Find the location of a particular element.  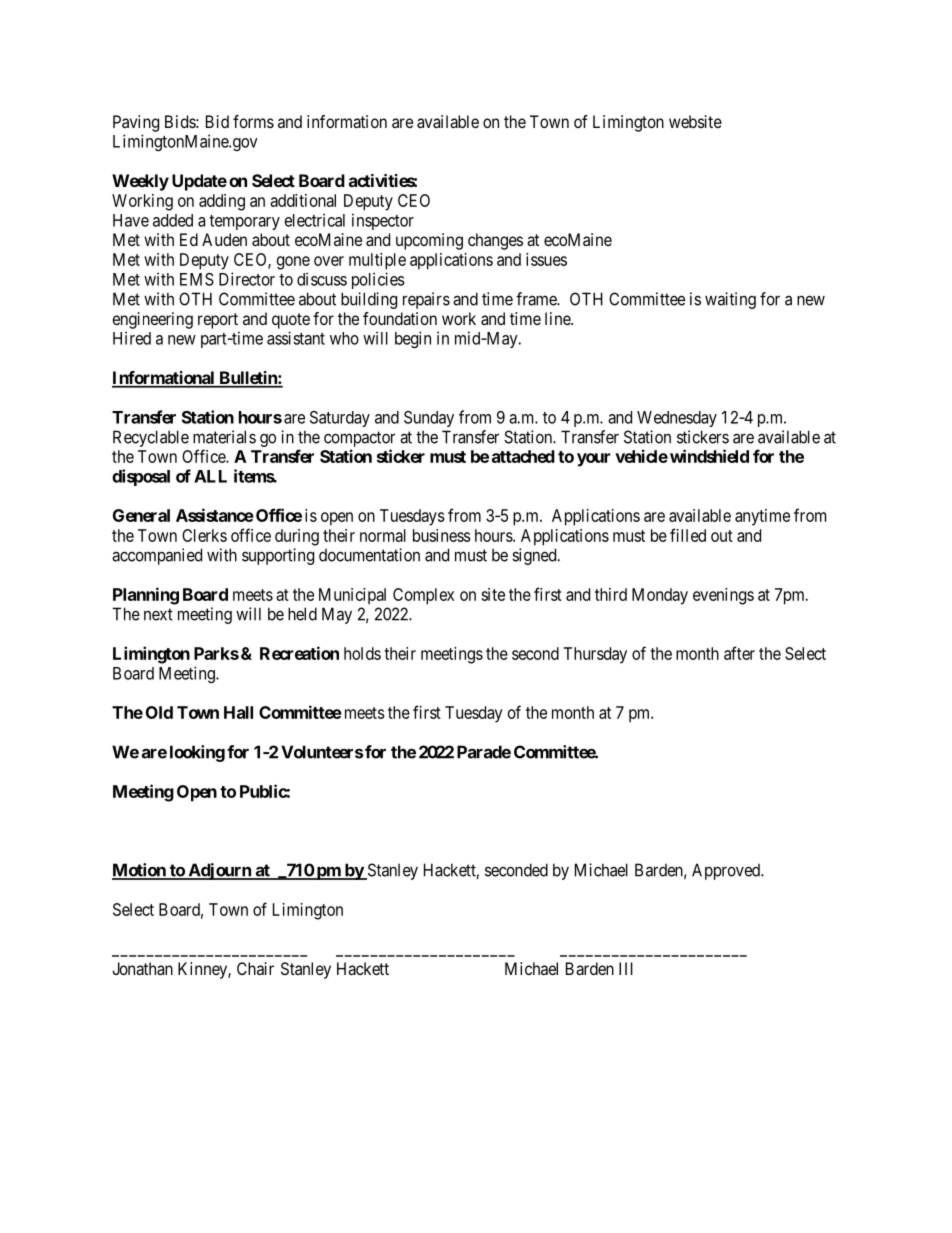

inspector is located at coordinates (383, 221).
